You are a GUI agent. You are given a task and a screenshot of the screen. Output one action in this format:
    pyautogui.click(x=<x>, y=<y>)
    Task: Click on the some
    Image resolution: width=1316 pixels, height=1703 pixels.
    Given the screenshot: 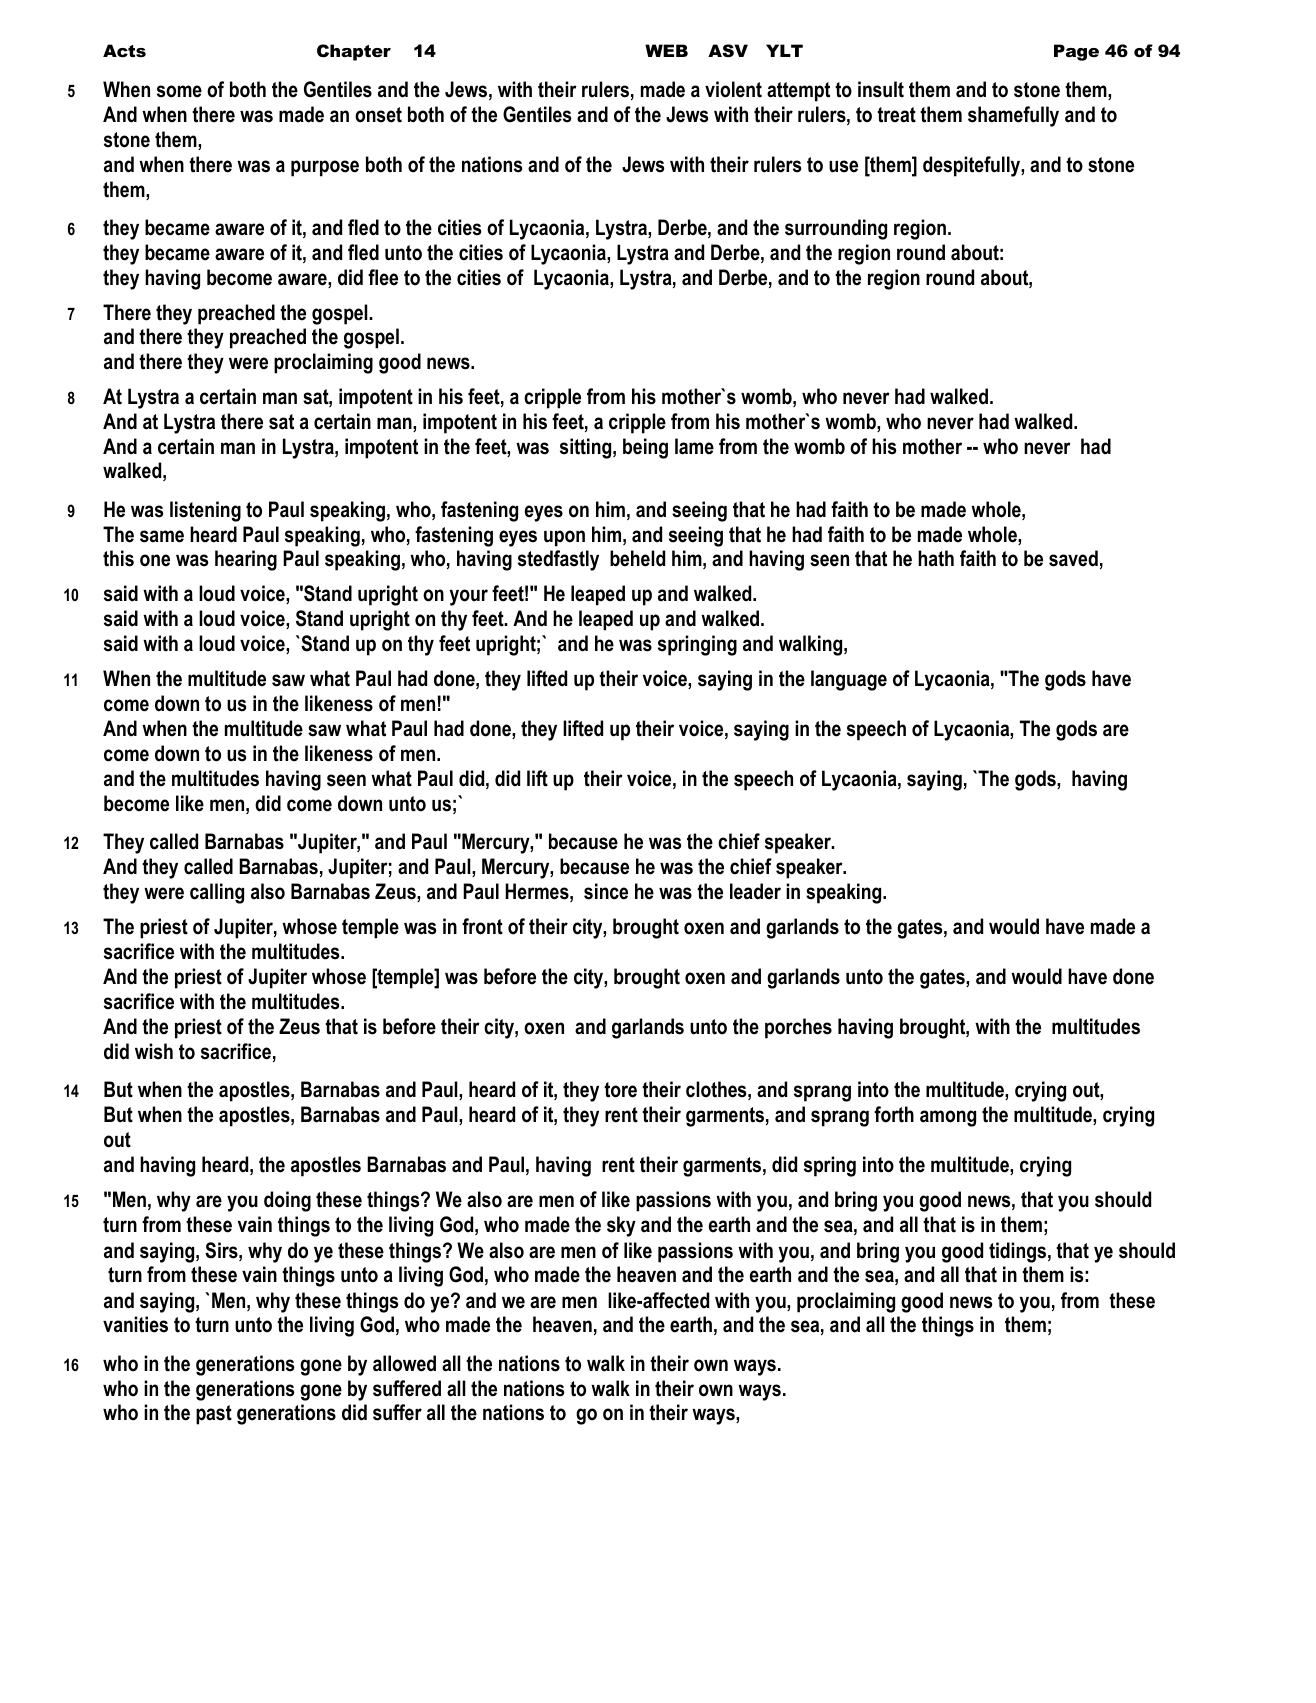 What is the action you would take?
    pyautogui.click(x=179, y=91)
